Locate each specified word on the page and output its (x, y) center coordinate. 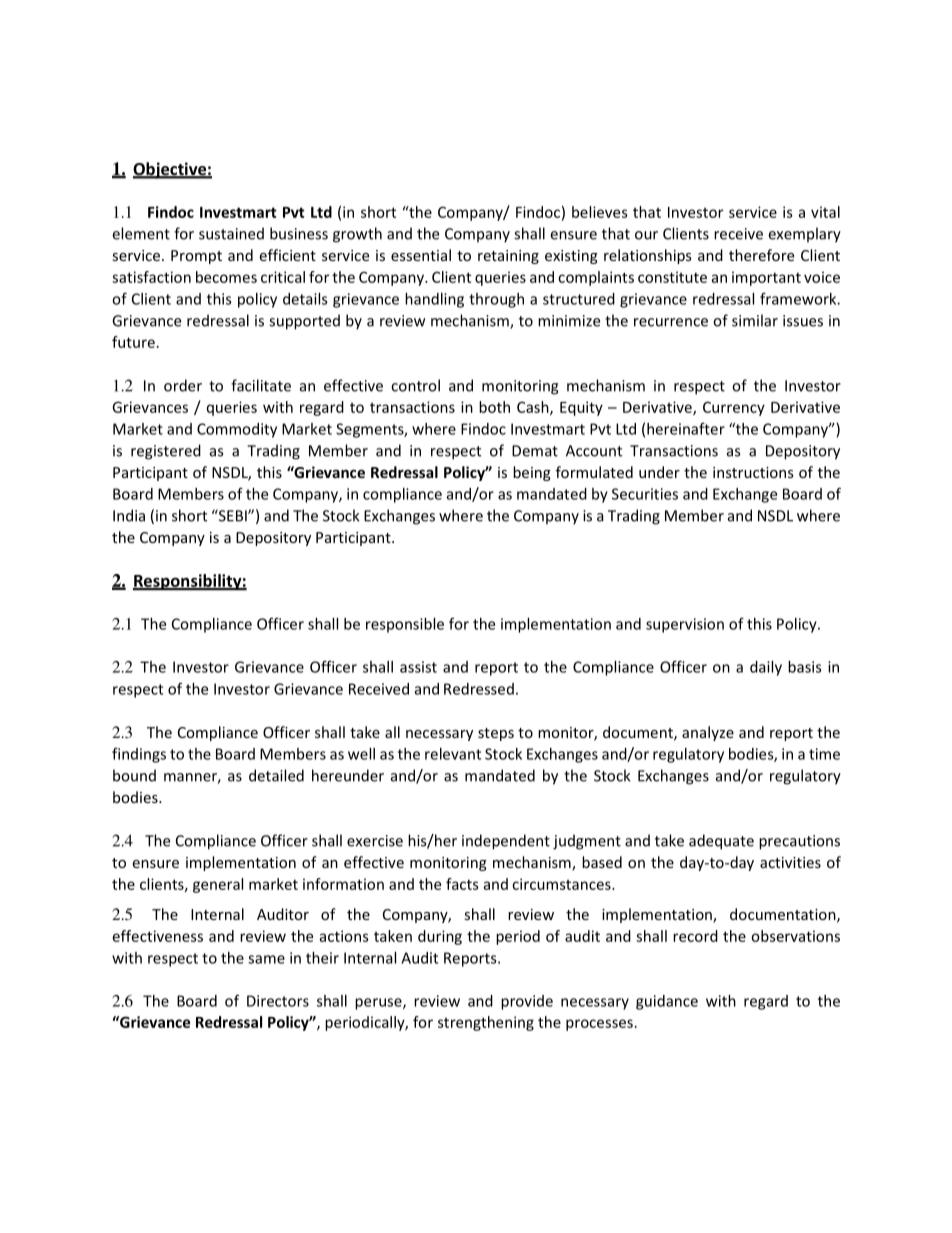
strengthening (486, 1023)
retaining (508, 257)
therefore (761, 255)
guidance (667, 1002)
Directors (278, 1001)
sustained (231, 233)
